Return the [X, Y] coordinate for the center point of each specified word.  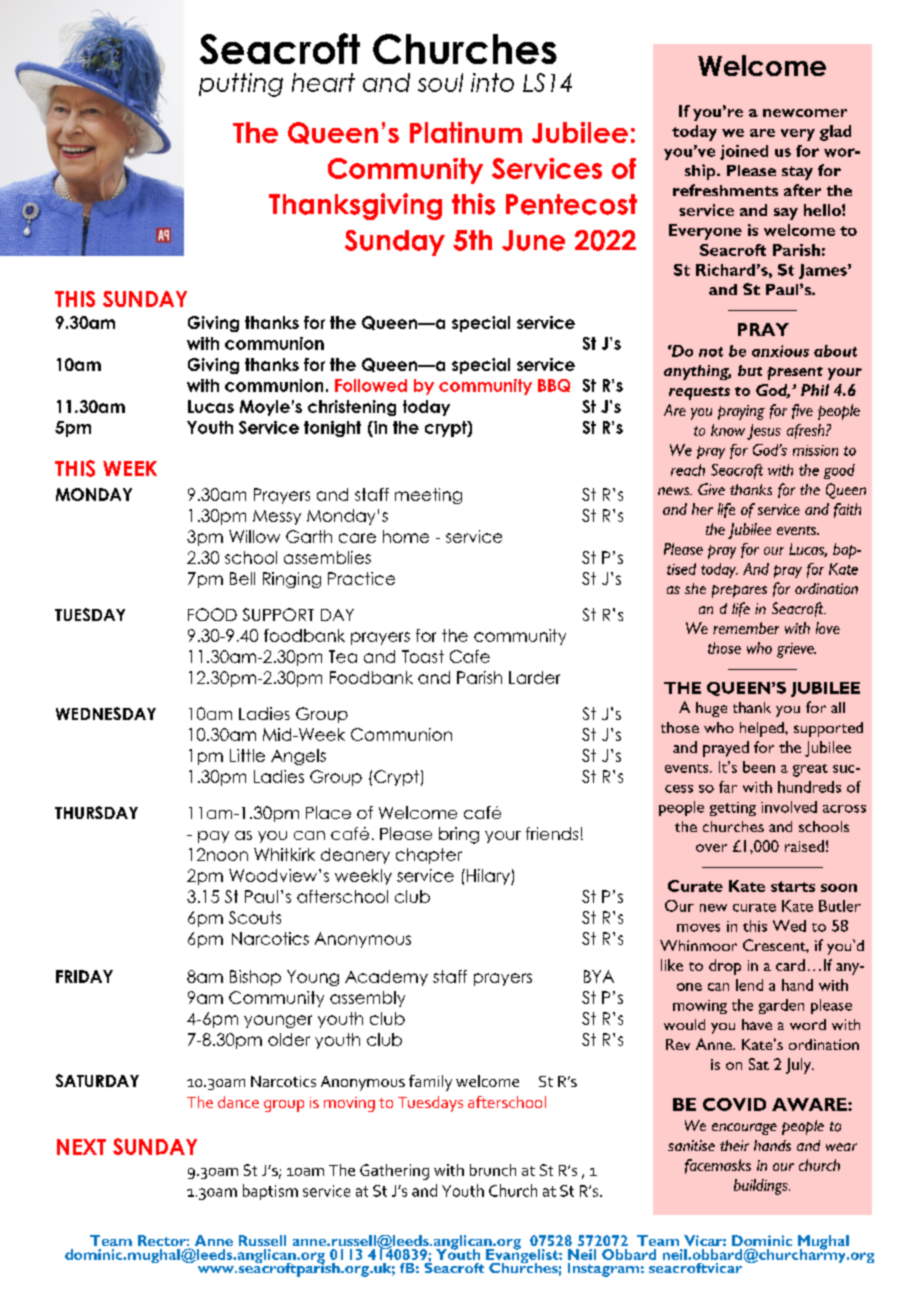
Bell [242, 578]
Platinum [466, 132]
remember [746, 628]
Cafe [470, 656]
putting [241, 85]
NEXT [81, 1147]
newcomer [805, 113]
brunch [493, 1170]
